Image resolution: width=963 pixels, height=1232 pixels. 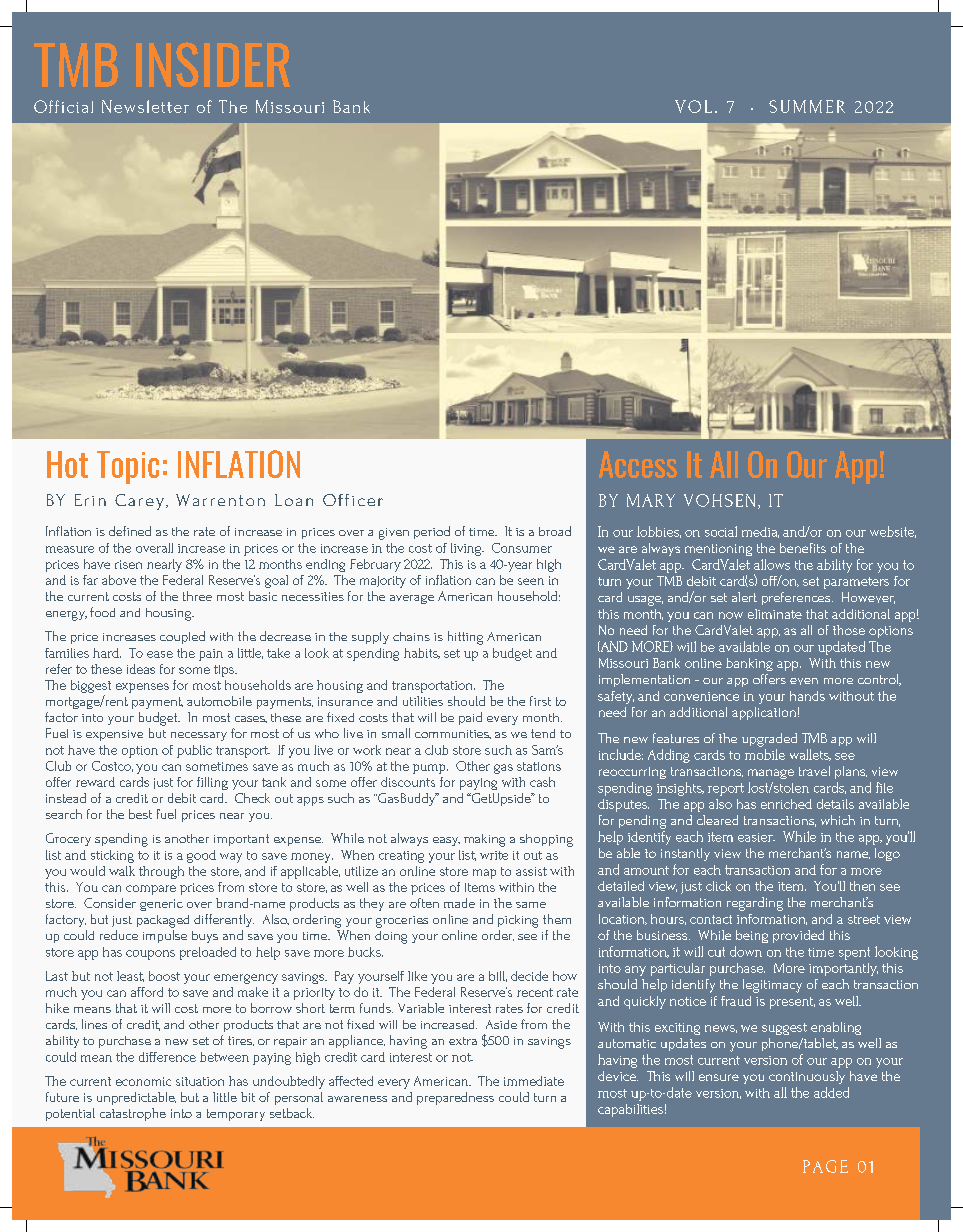 What do you see at coordinates (151, 890) in the screenshot?
I see `compare` at bounding box center [151, 890].
